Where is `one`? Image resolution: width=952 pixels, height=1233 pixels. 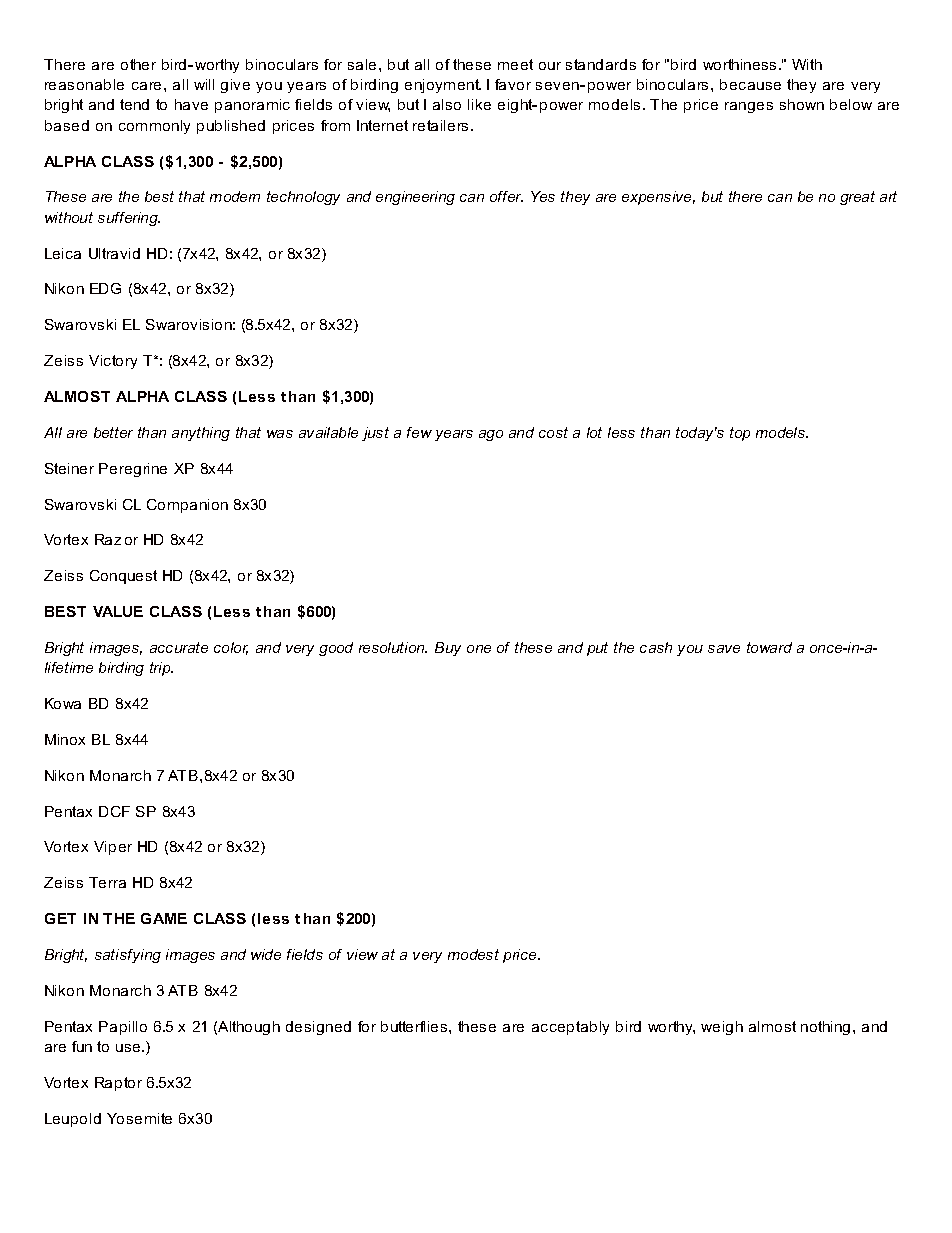
one is located at coordinates (479, 649).
